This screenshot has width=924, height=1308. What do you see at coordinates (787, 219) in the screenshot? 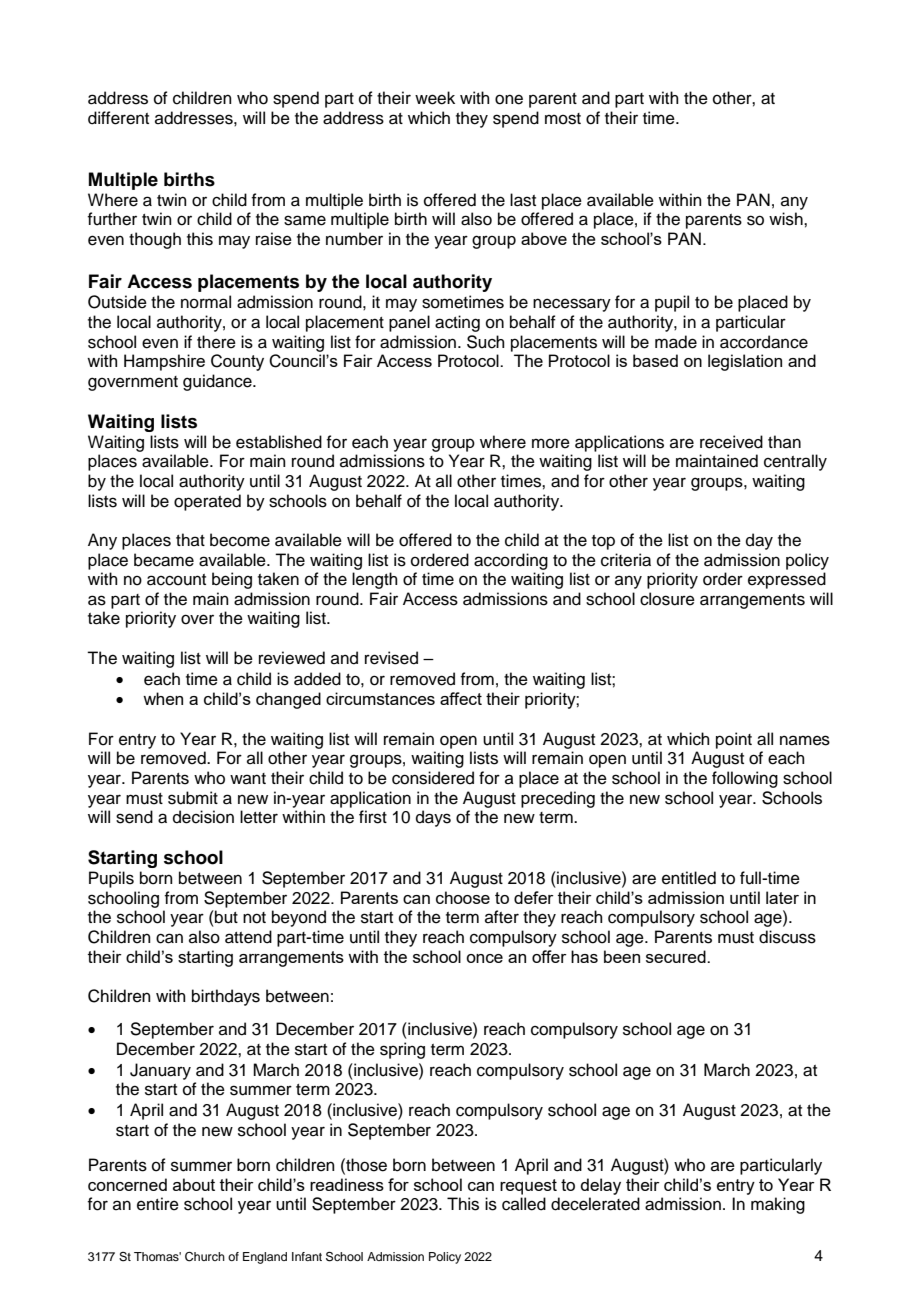
I see `wish` at bounding box center [787, 219].
